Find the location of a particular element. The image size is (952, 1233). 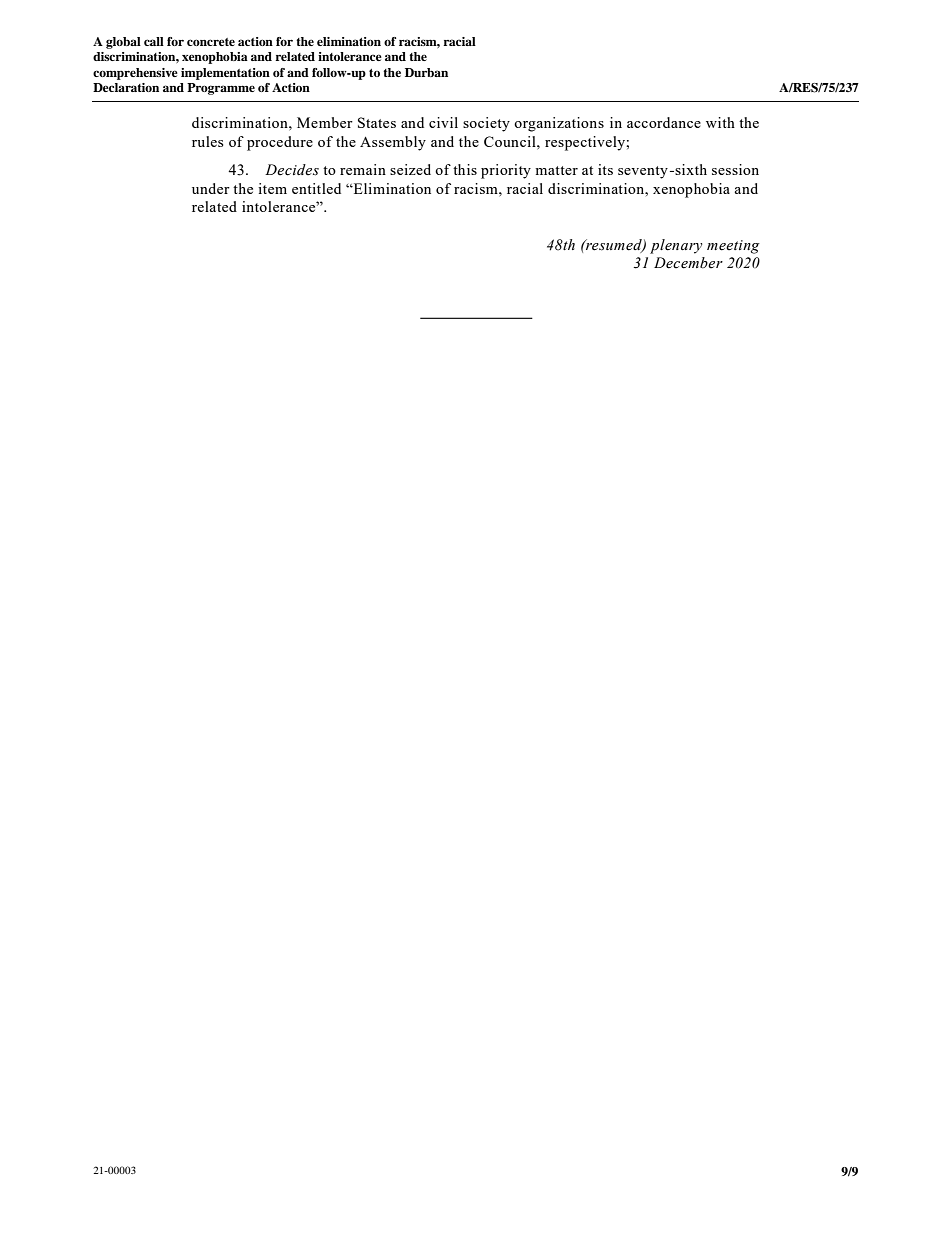

plenary is located at coordinates (676, 246).
